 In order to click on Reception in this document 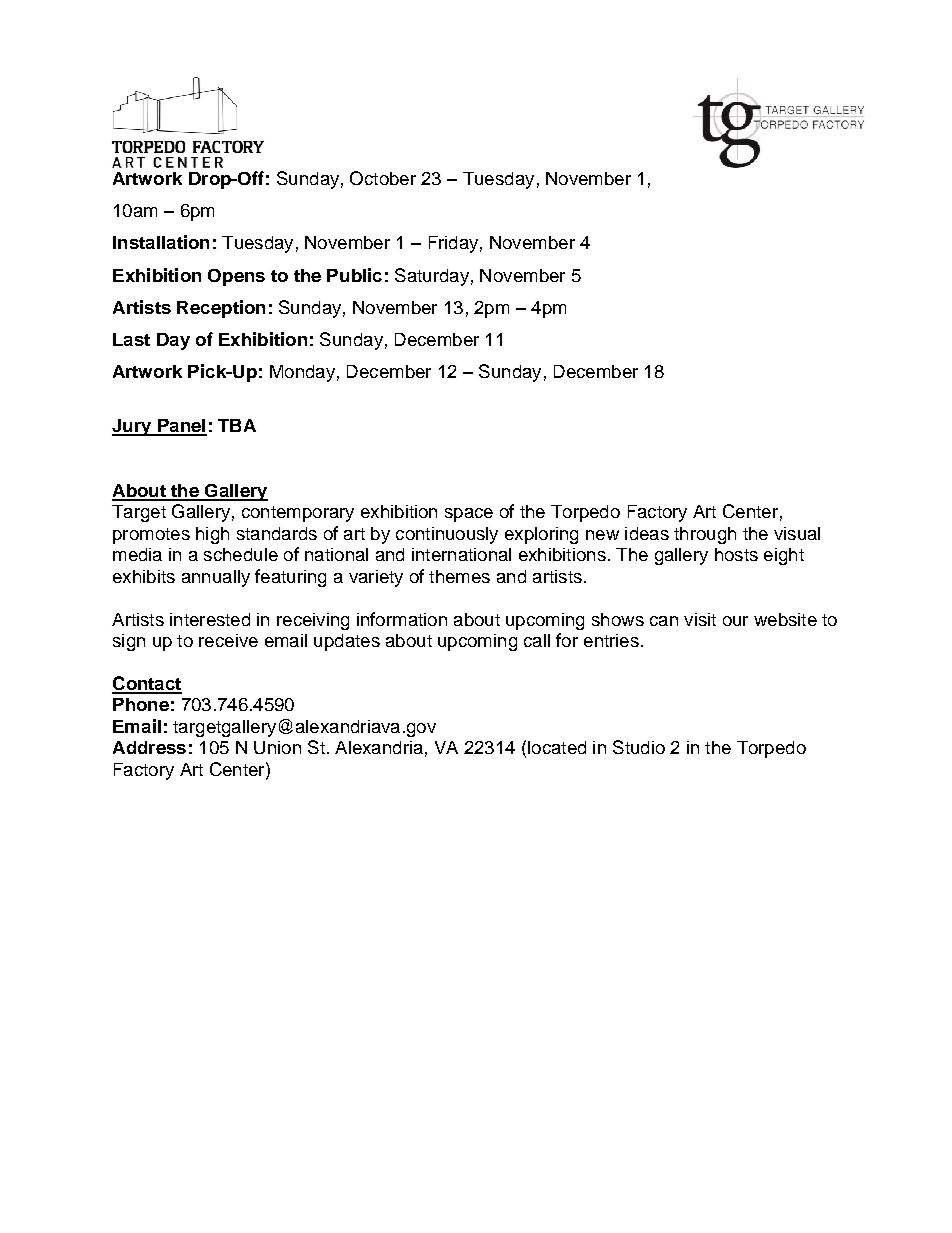, I will do `click(221, 309)`.
